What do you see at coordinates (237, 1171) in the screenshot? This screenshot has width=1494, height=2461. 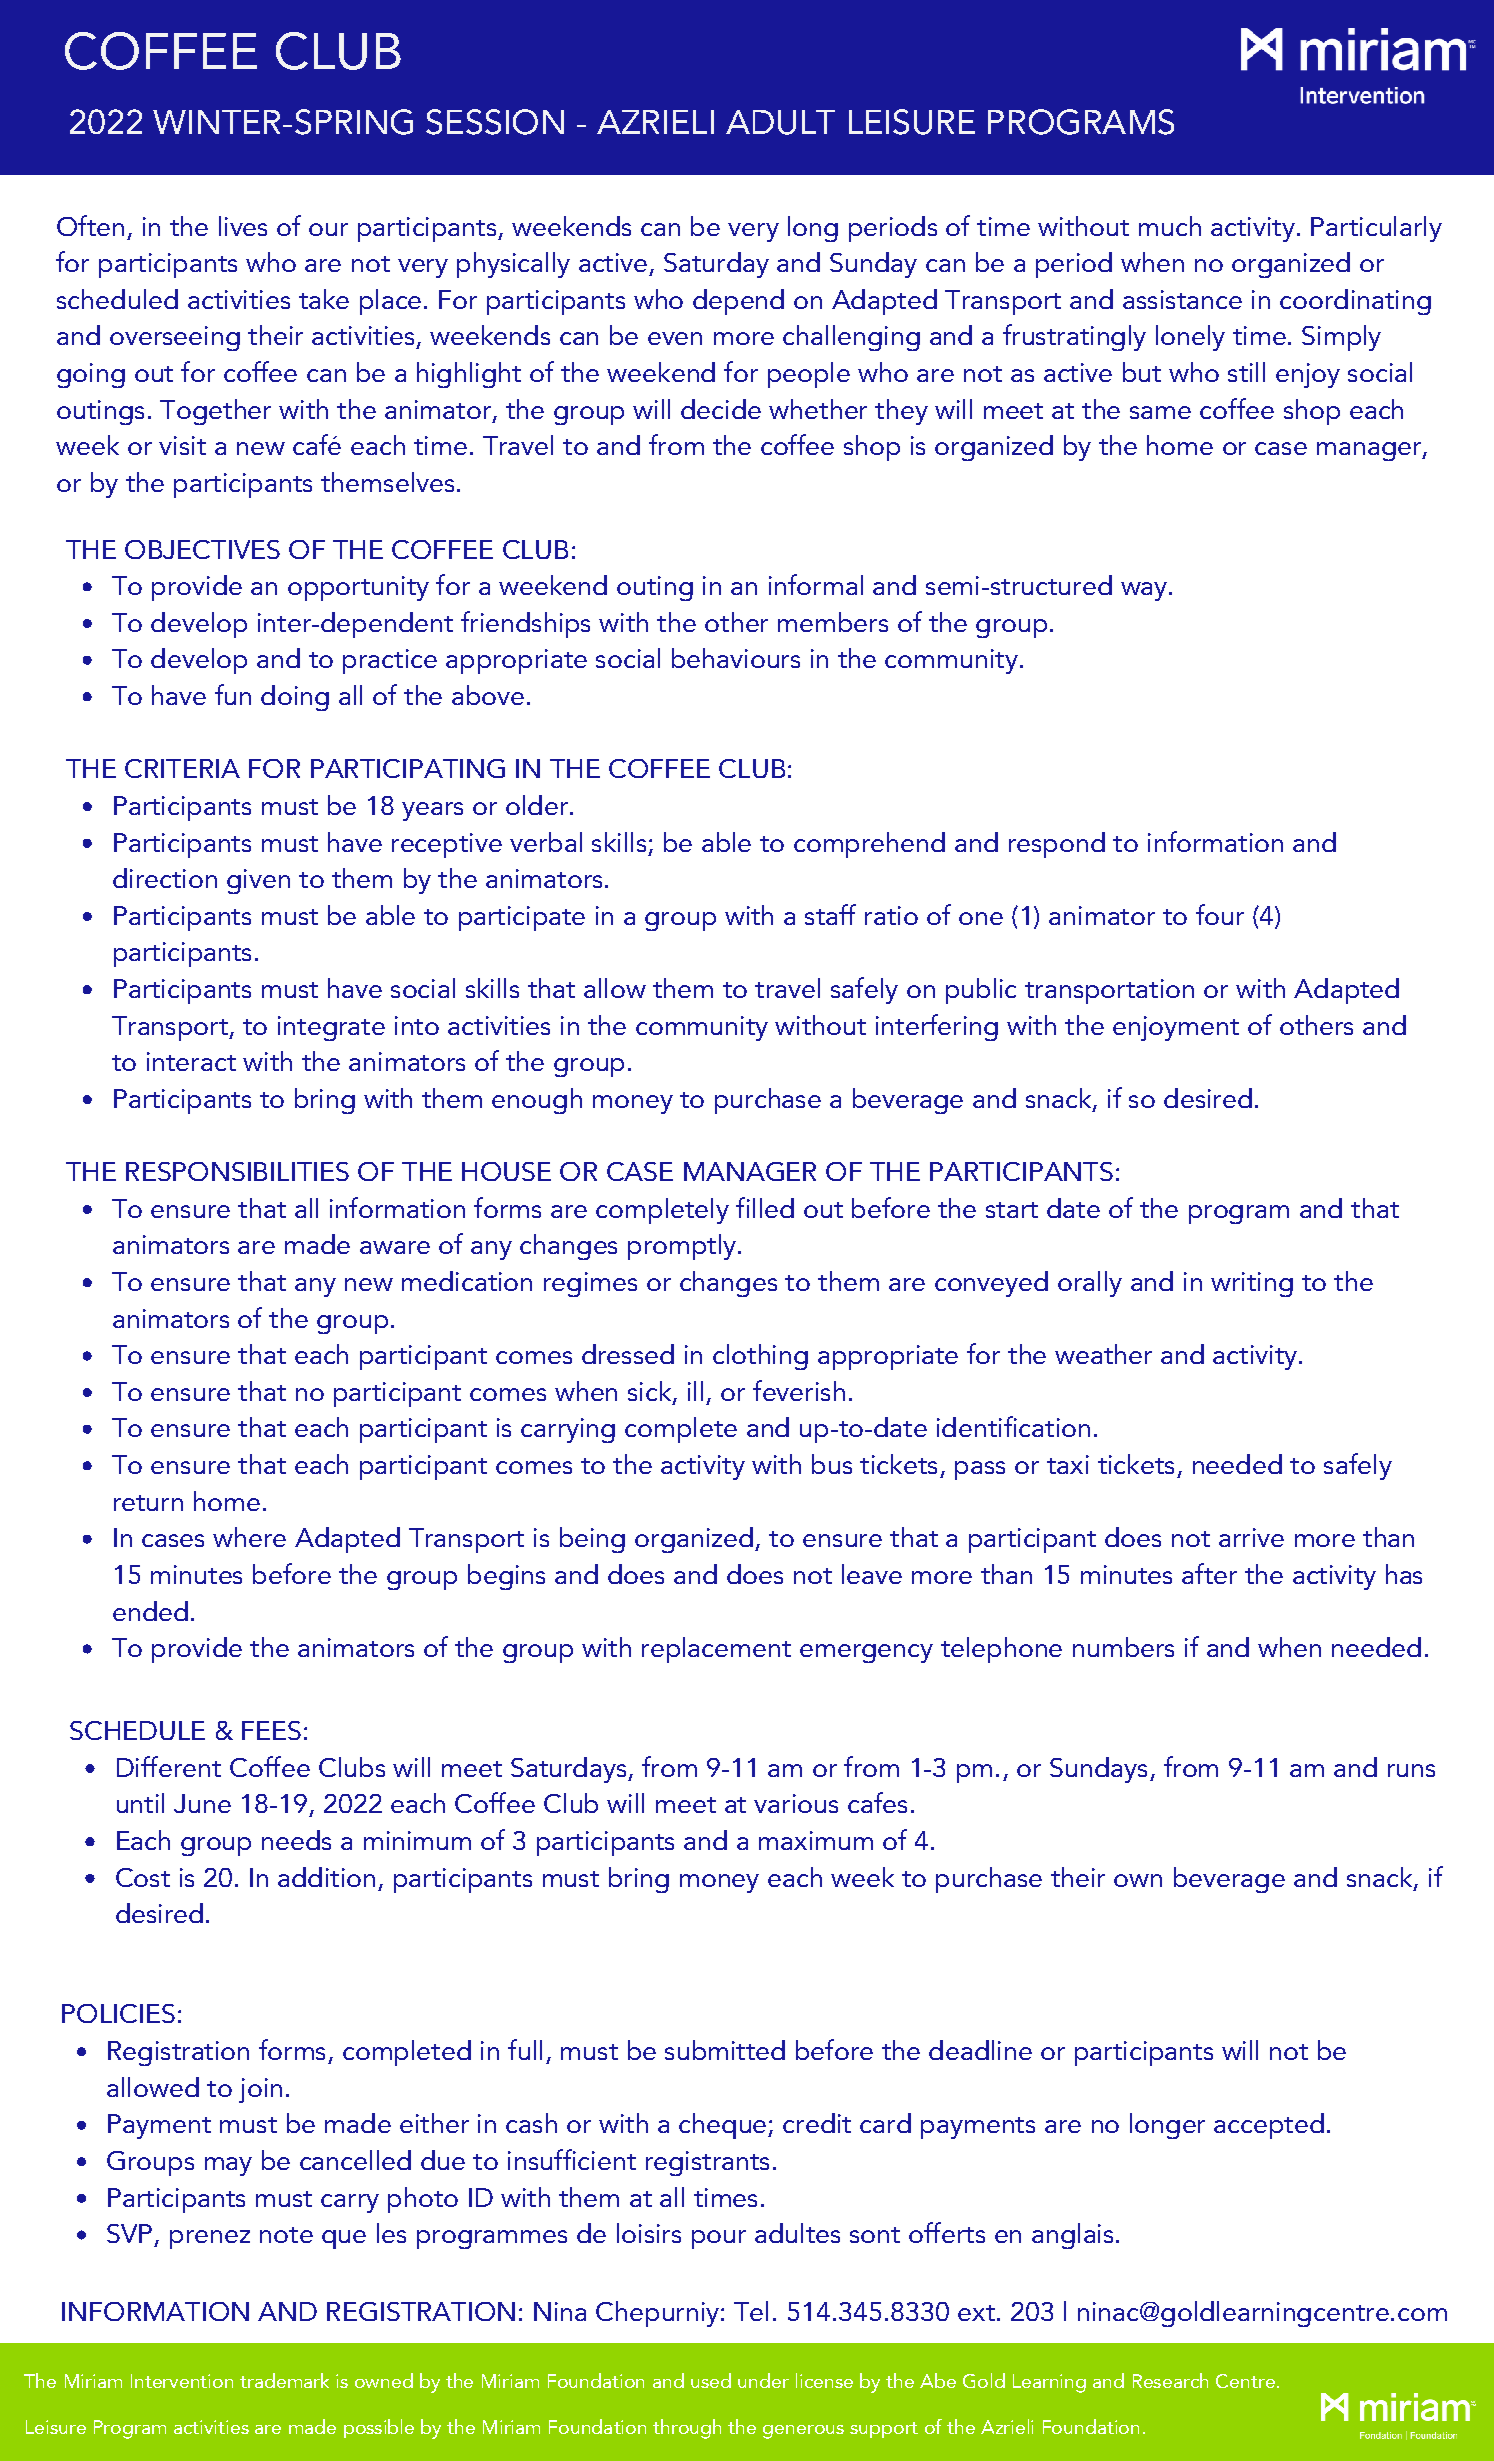 I see `RESPONSIBILITIES` at bounding box center [237, 1171].
